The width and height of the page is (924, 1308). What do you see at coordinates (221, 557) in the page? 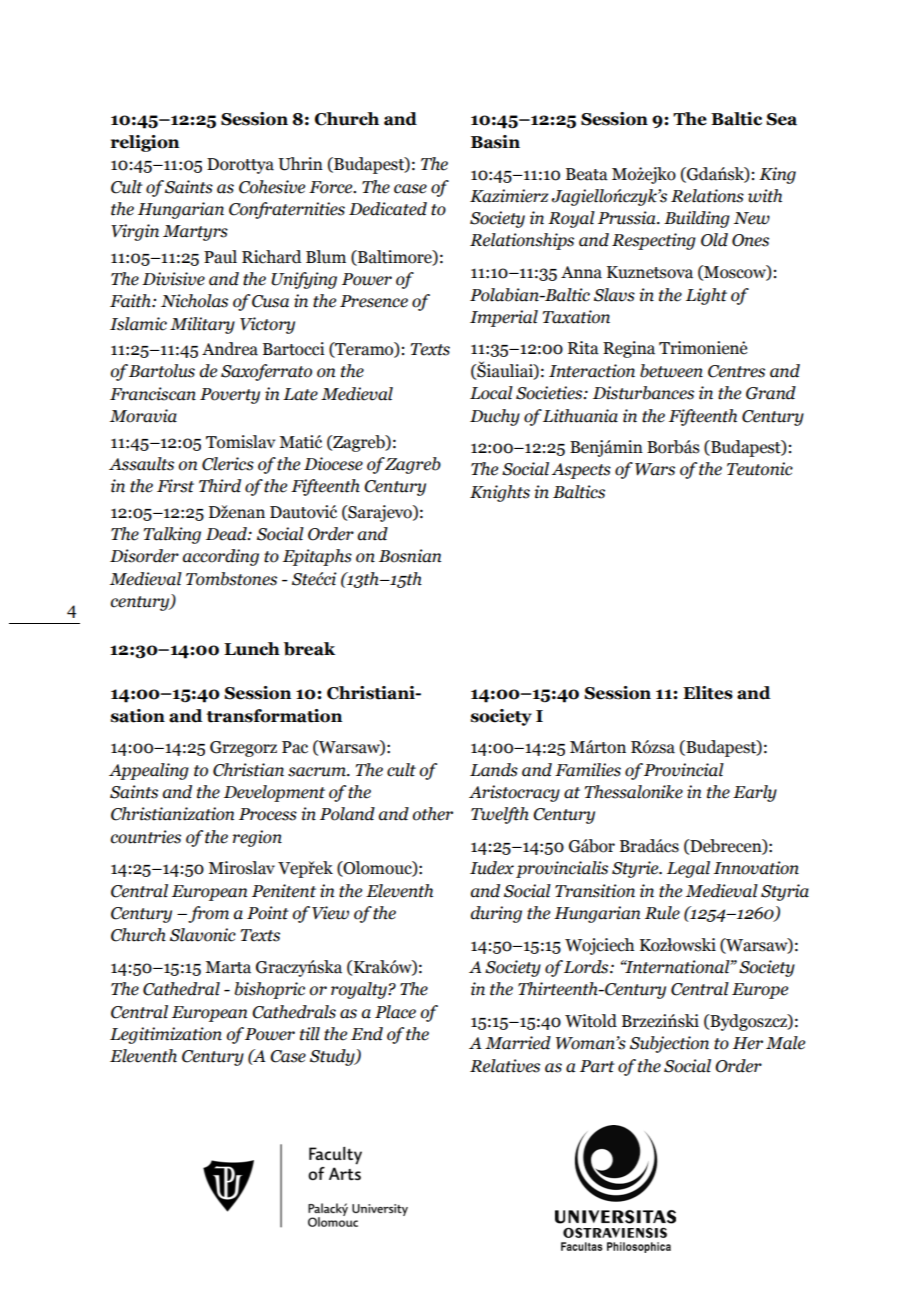
I see `according` at bounding box center [221, 557].
